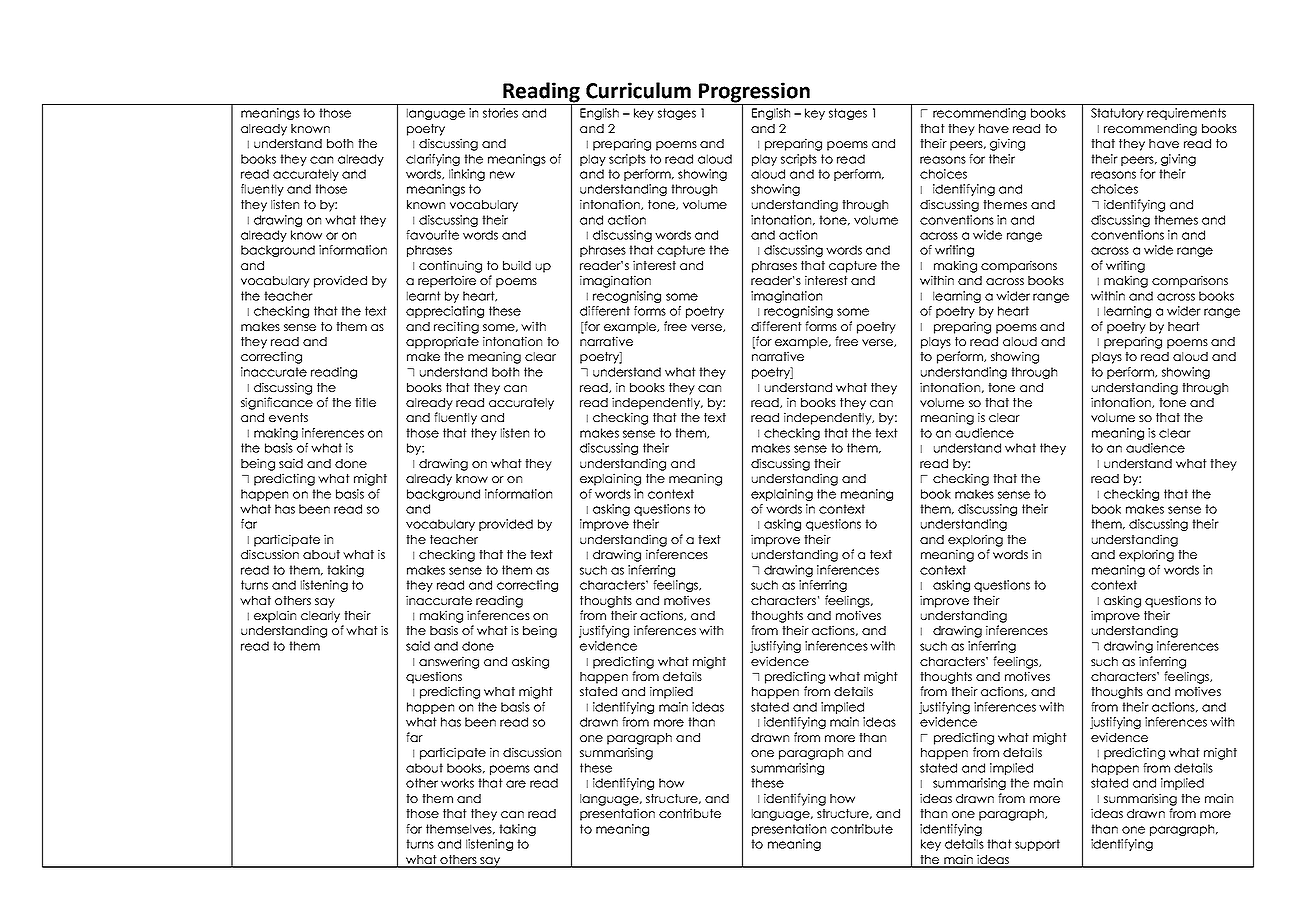 Image resolution: width=1308 pixels, height=924 pixels. Describe the element at coordinates (1117, 114) in the document. I see `Statutory` at that location.
